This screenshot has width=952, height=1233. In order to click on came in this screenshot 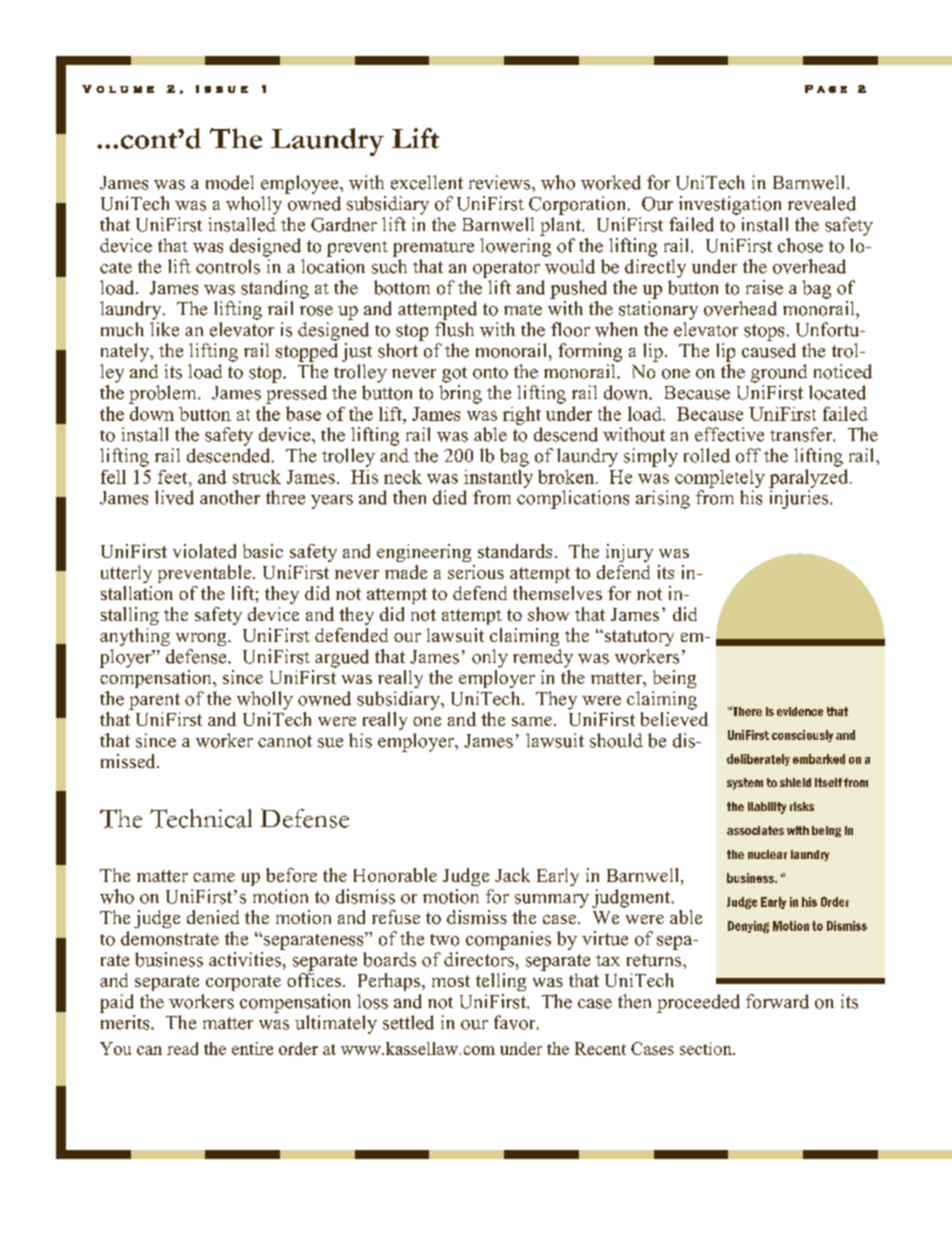, I will do `click(214, 877)`.
